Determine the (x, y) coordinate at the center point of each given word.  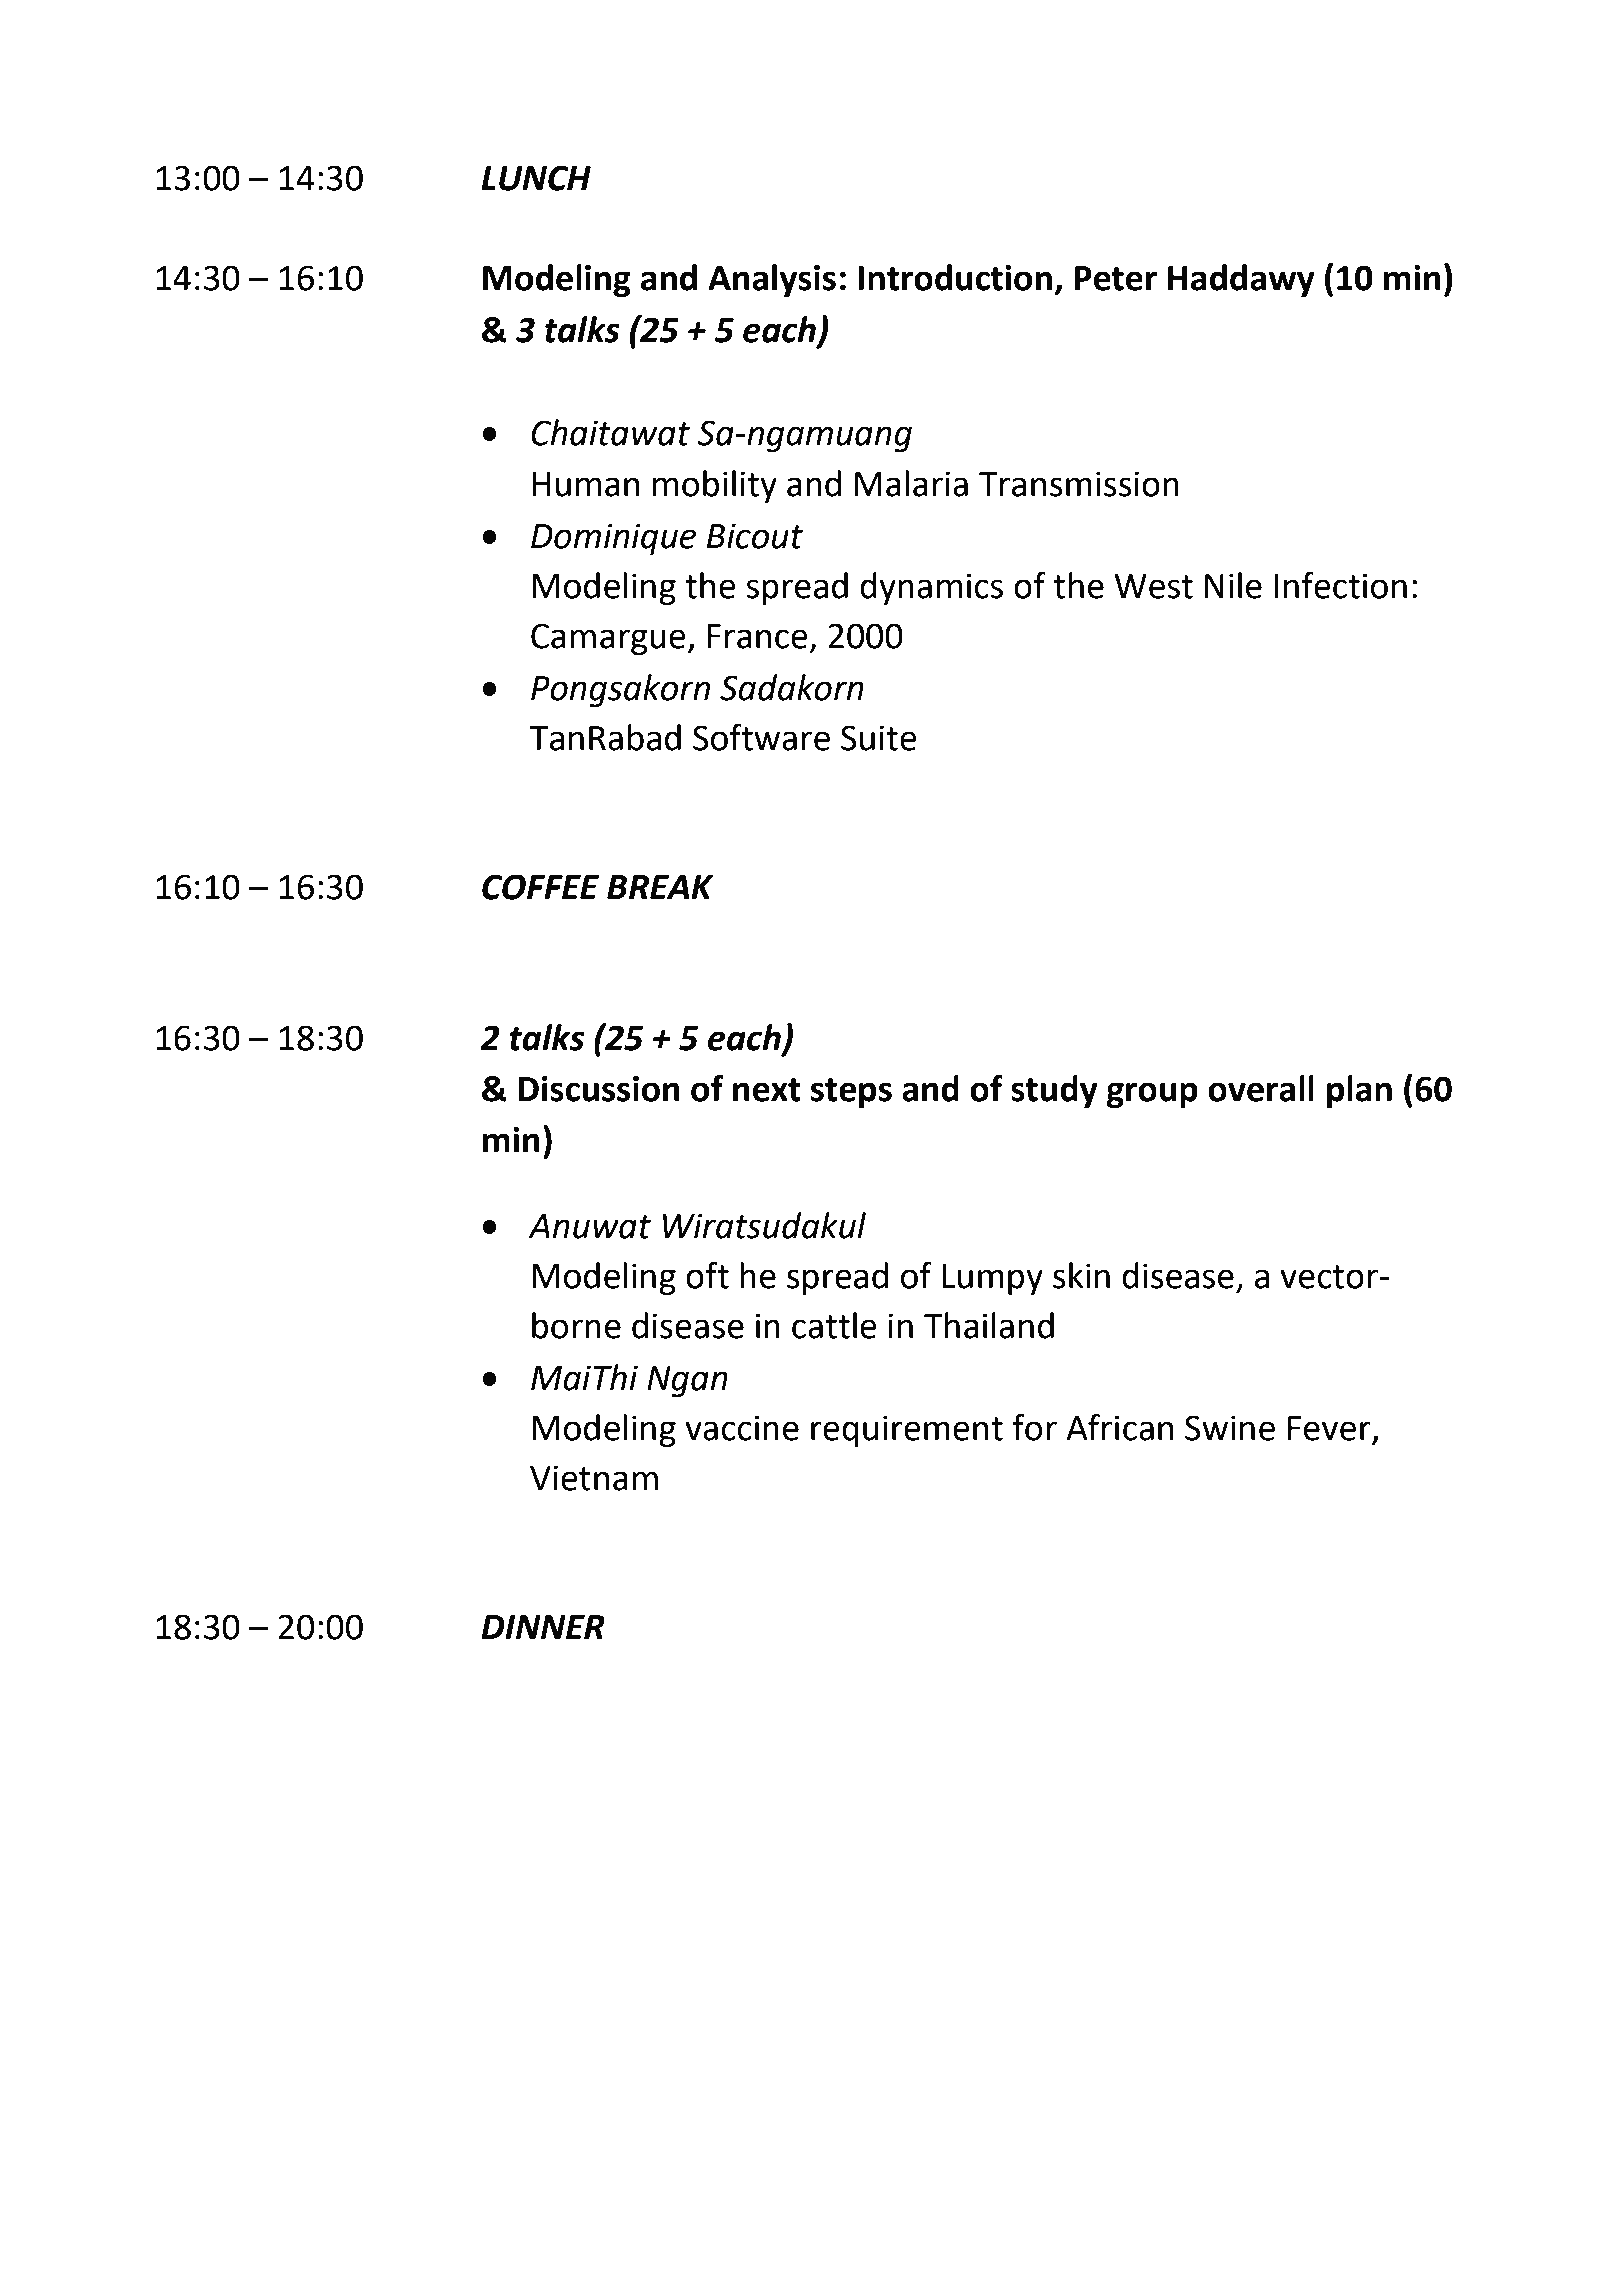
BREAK (660, 887)
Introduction (955, 277)
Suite (879, 738)
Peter (1116, 278)
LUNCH (536, 178)
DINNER (543, 1627)
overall (1261, 1088)
